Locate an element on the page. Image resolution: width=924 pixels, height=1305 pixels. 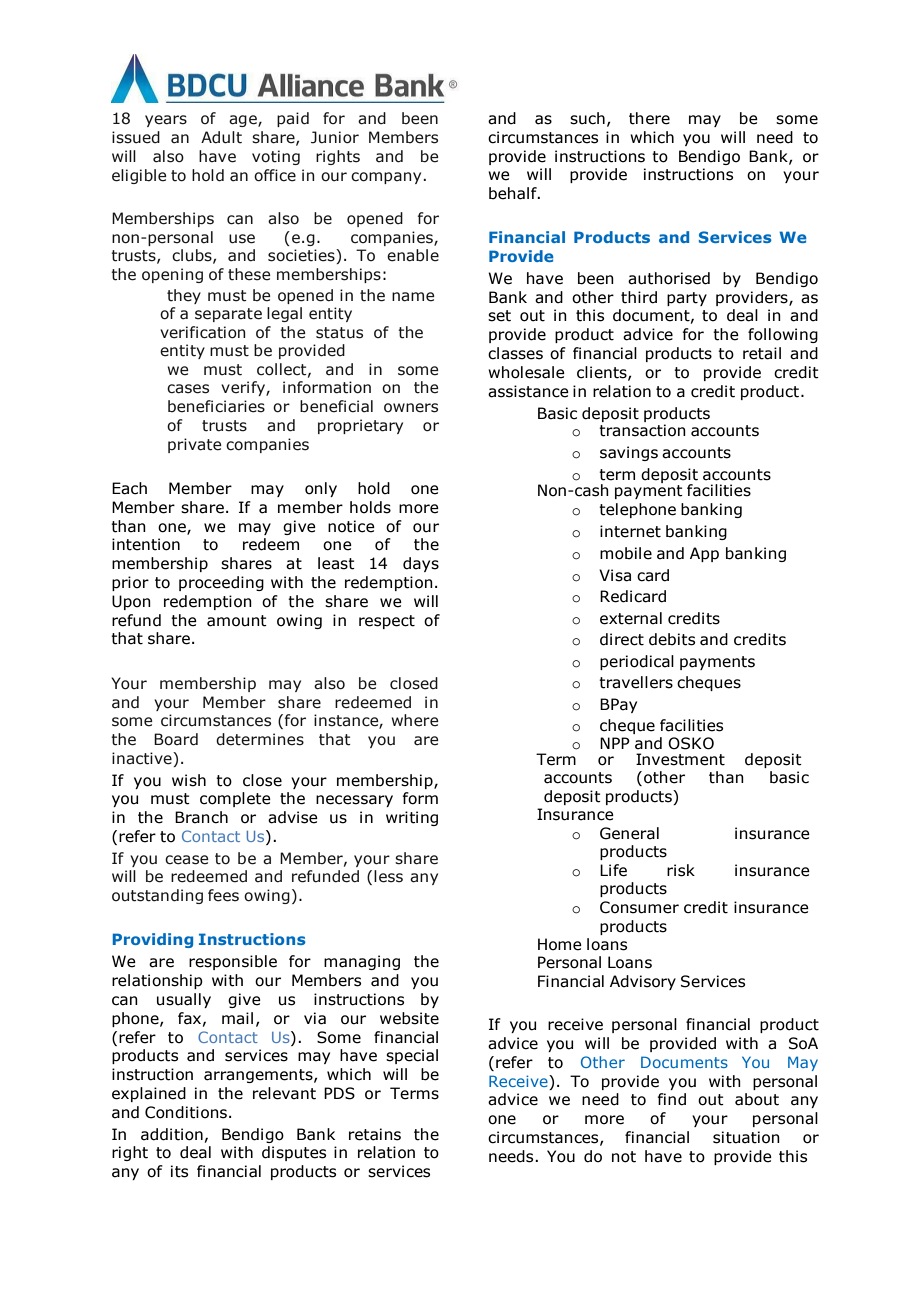
company is located at coordinates (387, 178).
